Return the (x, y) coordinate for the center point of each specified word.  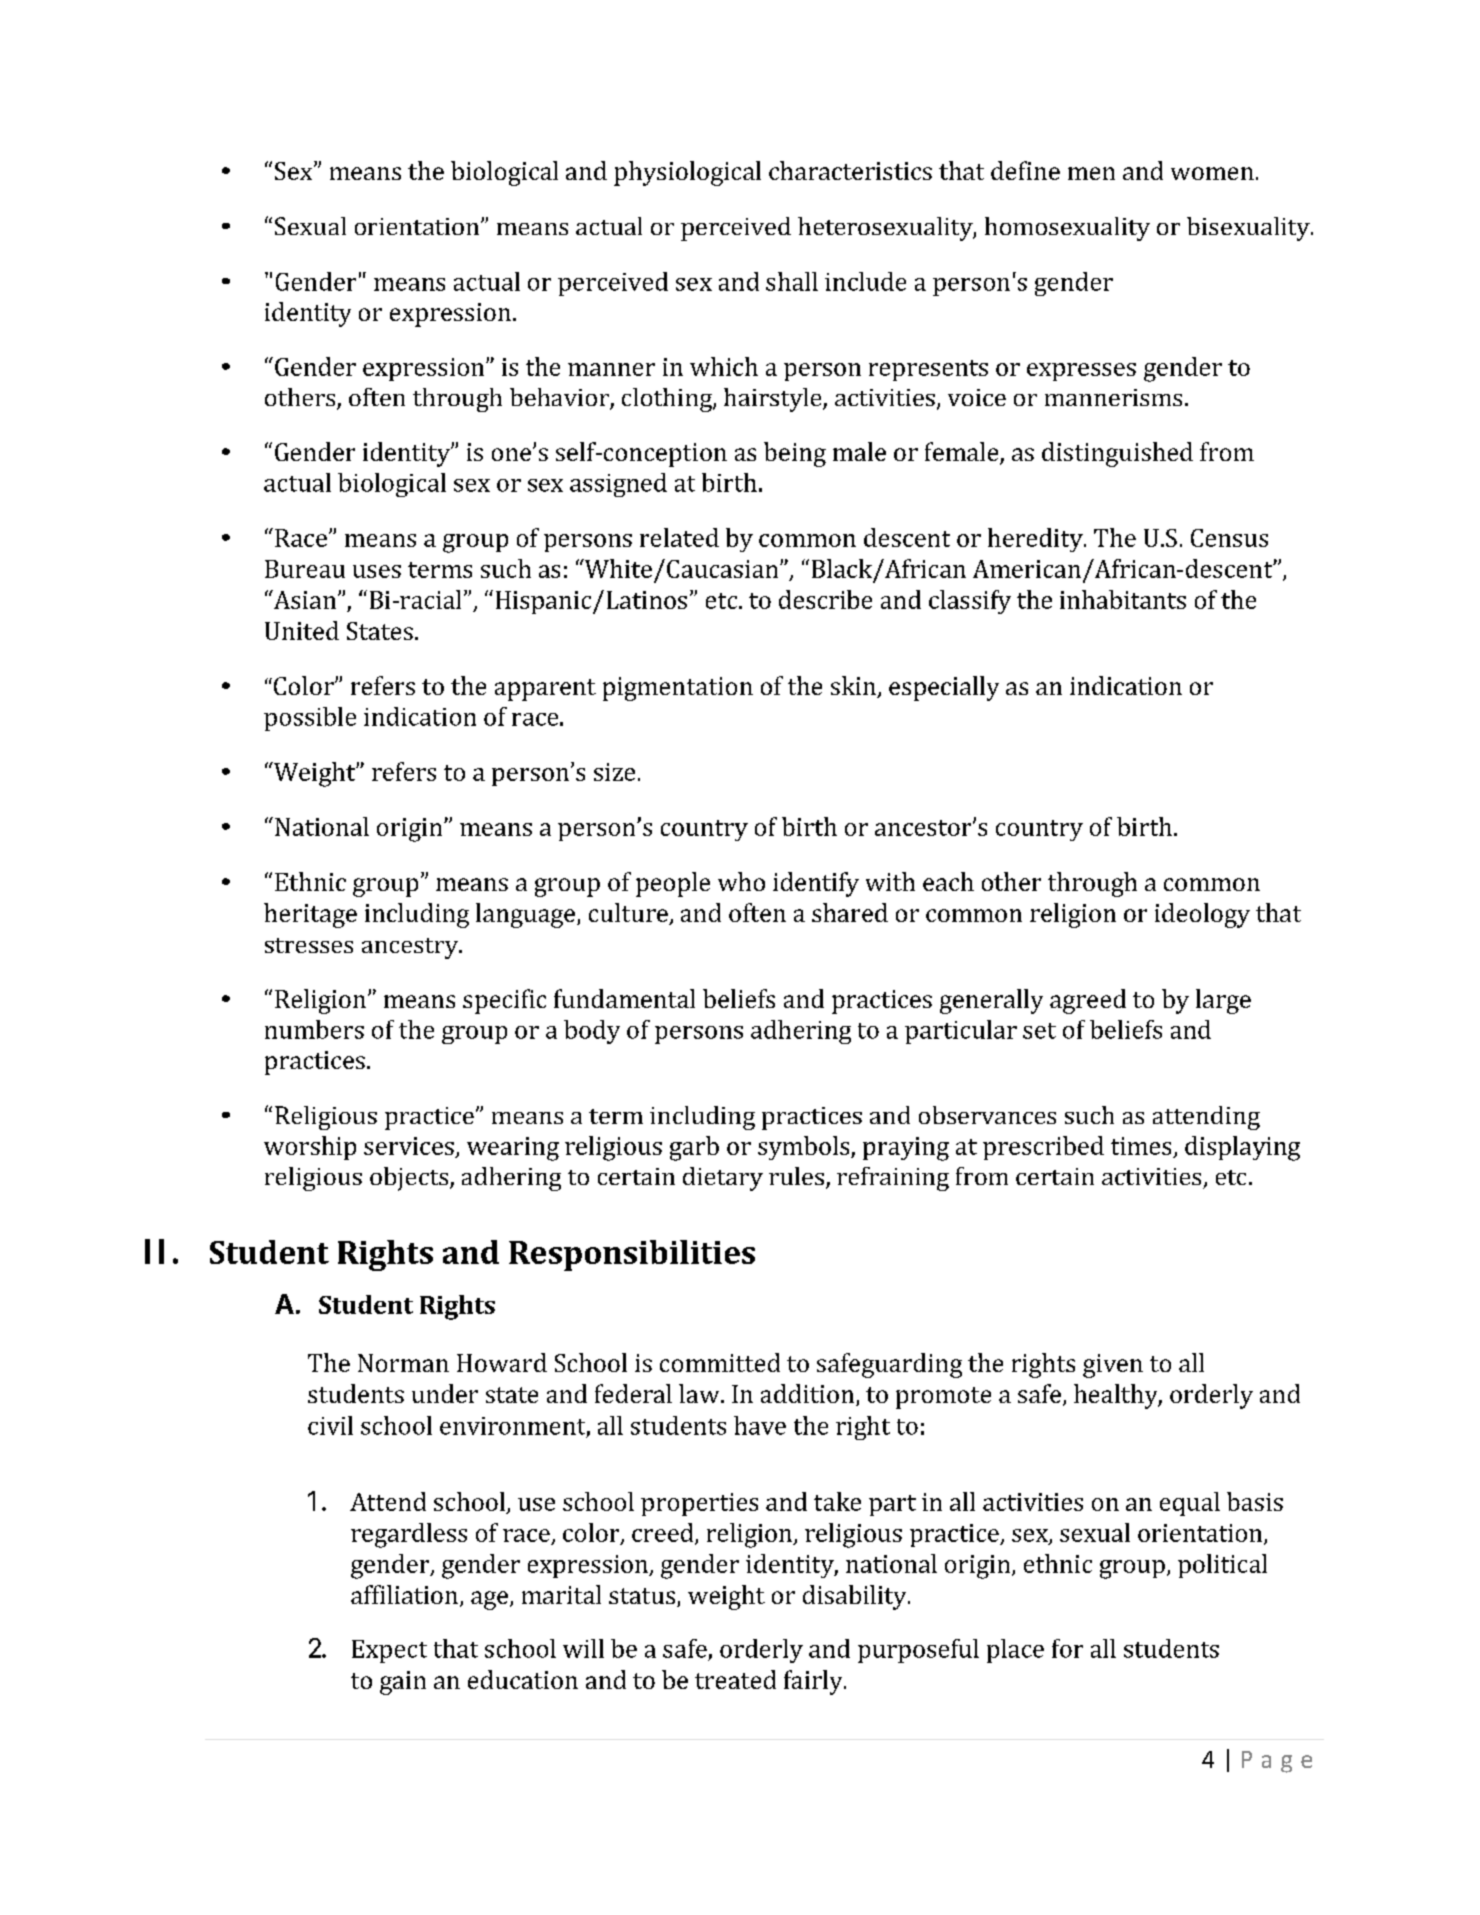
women (1212, 173)
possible (310, 719)
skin (854, 687)
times (1141, 1146)
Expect (389, 1651)
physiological (687, 173)
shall (792, 281)
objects (410, 1179)
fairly (814, 1682)
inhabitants (1123, 599)
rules (796, 1176)
